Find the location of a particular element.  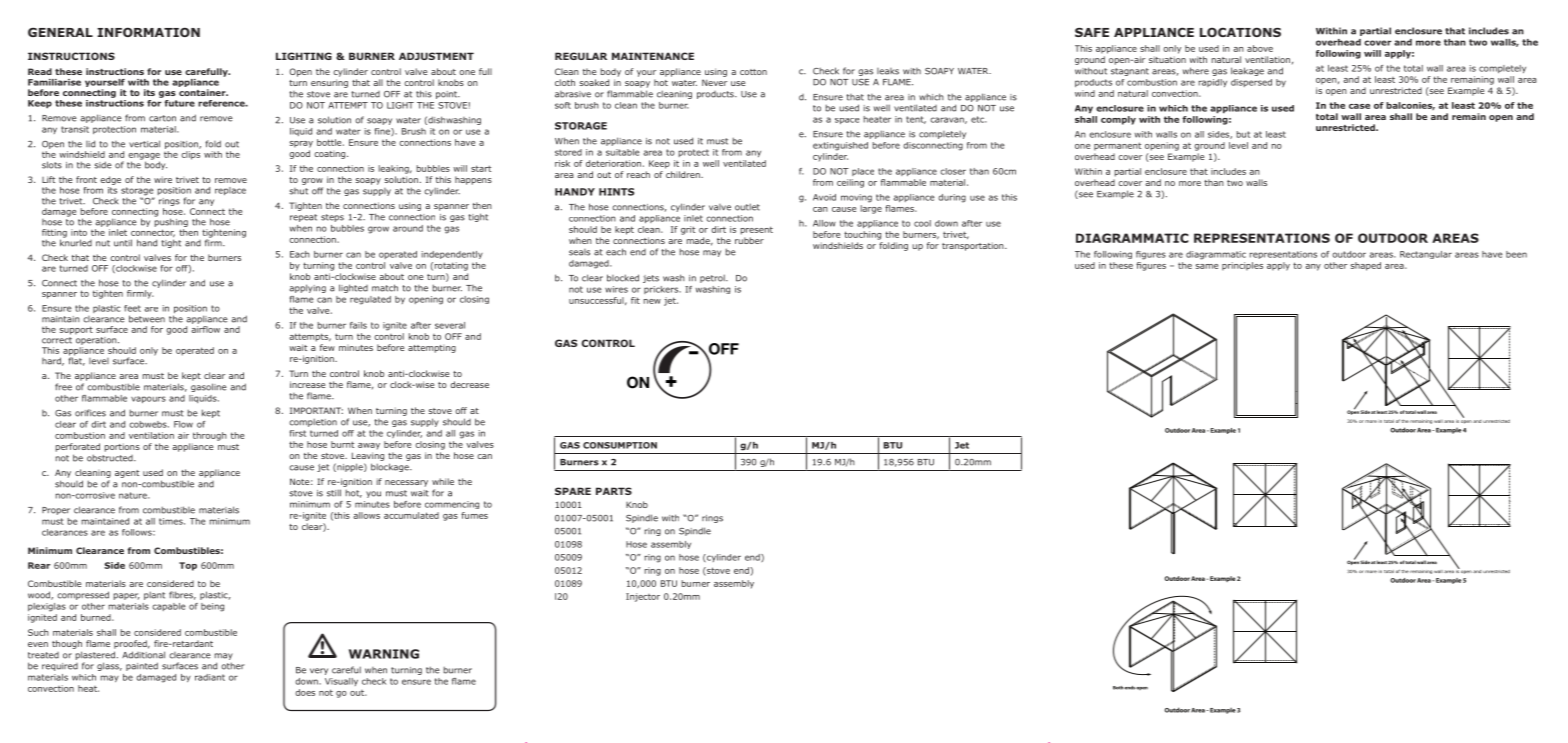

CONSUMPTION is located at coordinates (620, 445).
